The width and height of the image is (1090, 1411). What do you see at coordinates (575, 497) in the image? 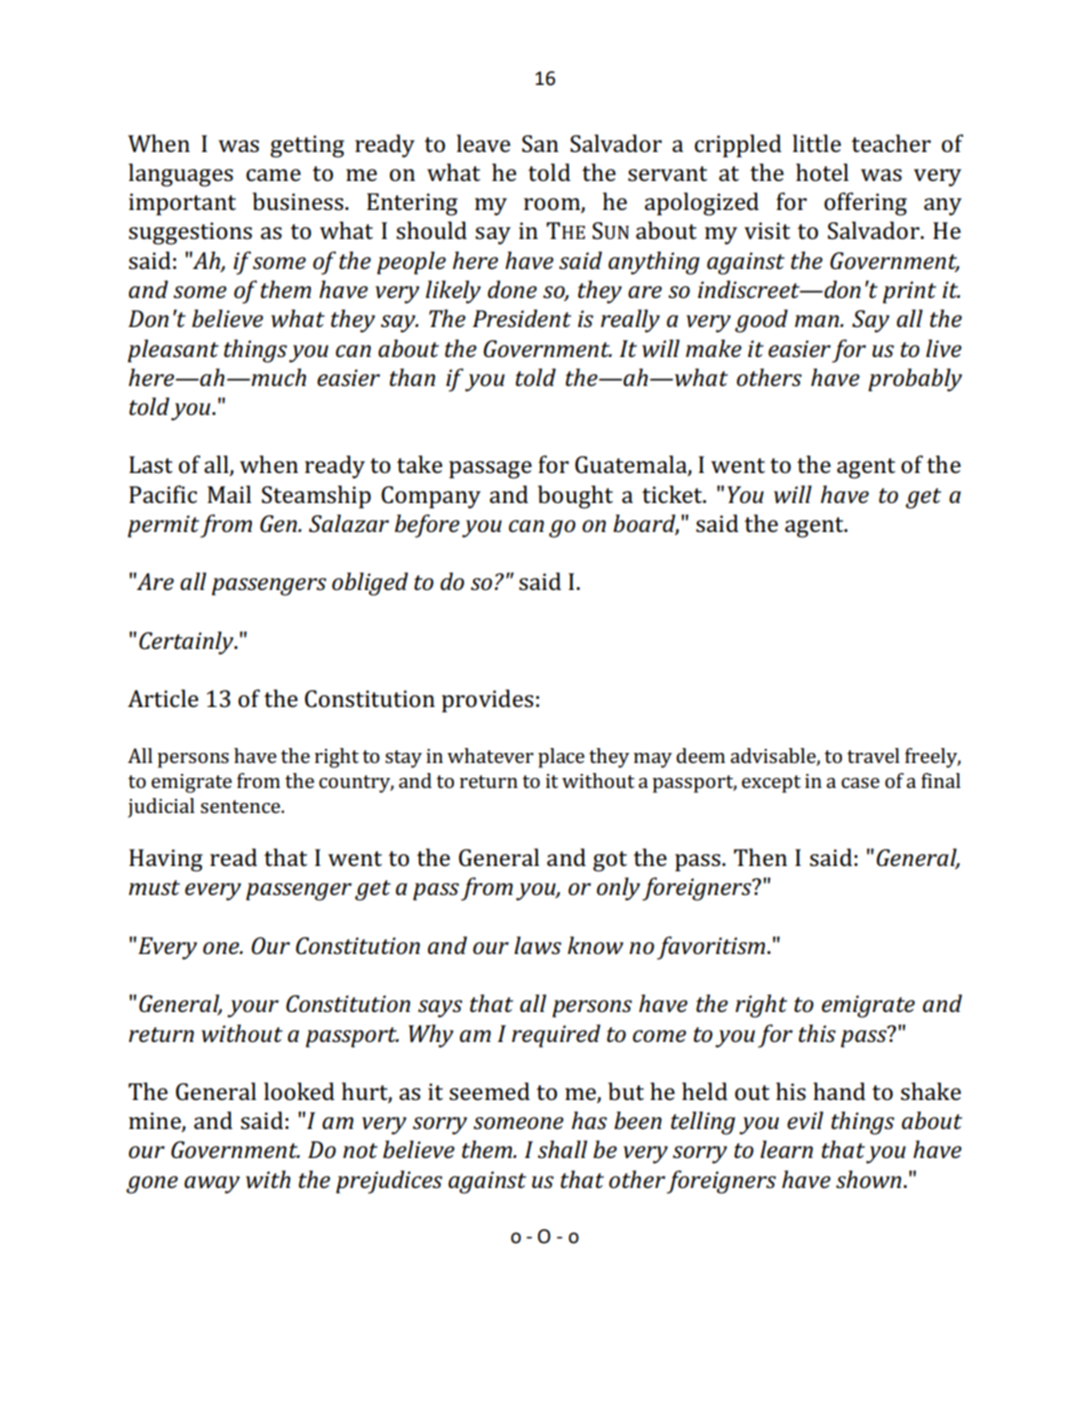
I see `bought` at bounding box center [575, 497].
